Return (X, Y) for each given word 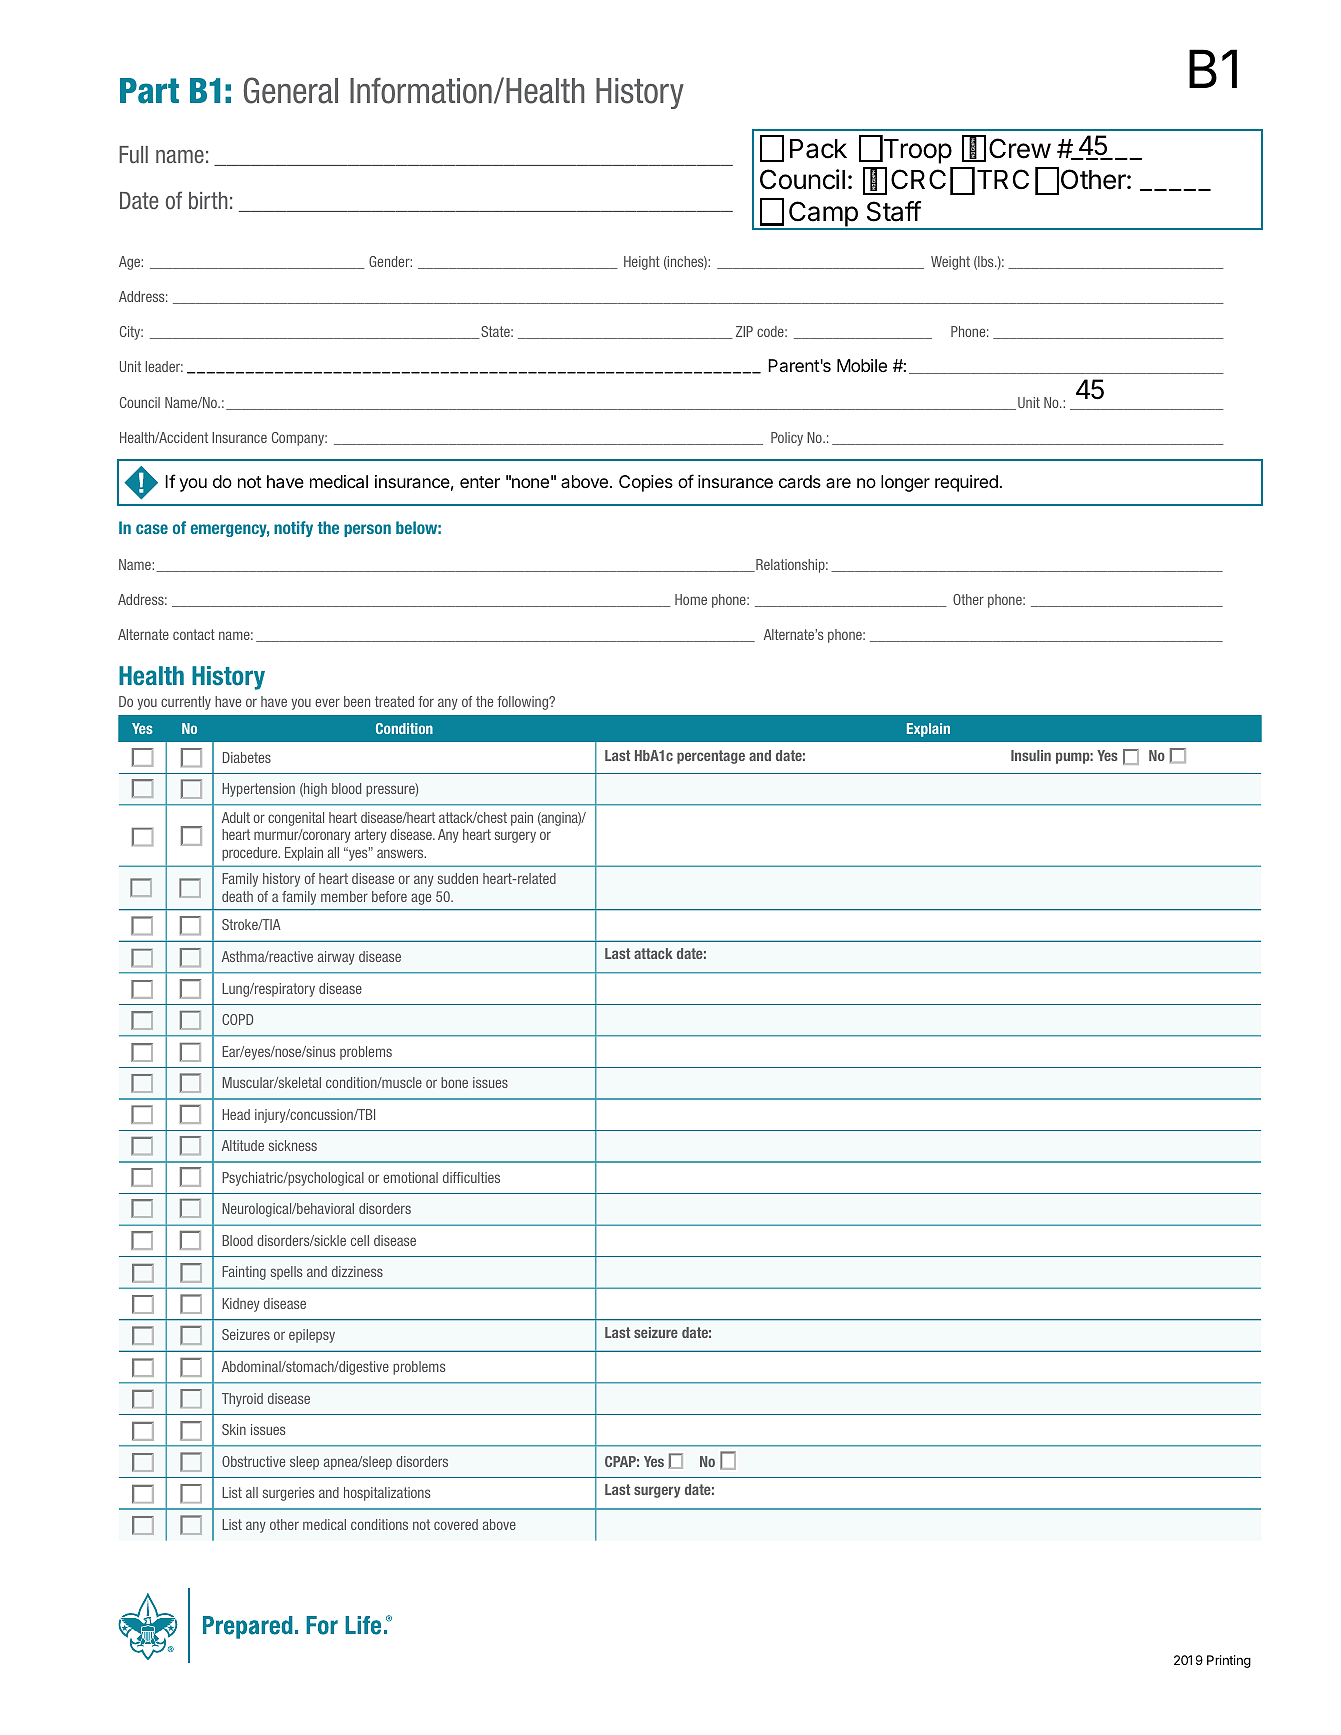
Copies (646, 483)
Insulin (1031, 755)
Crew (1020, 148)
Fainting (244, 1273)
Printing (1229, 1661)
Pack (818, 149)
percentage (711, 757)
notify (293, 529)
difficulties (471, 1177)
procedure (251, 854)
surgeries (288, 1494)
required (966, 483)
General (291, 90)
